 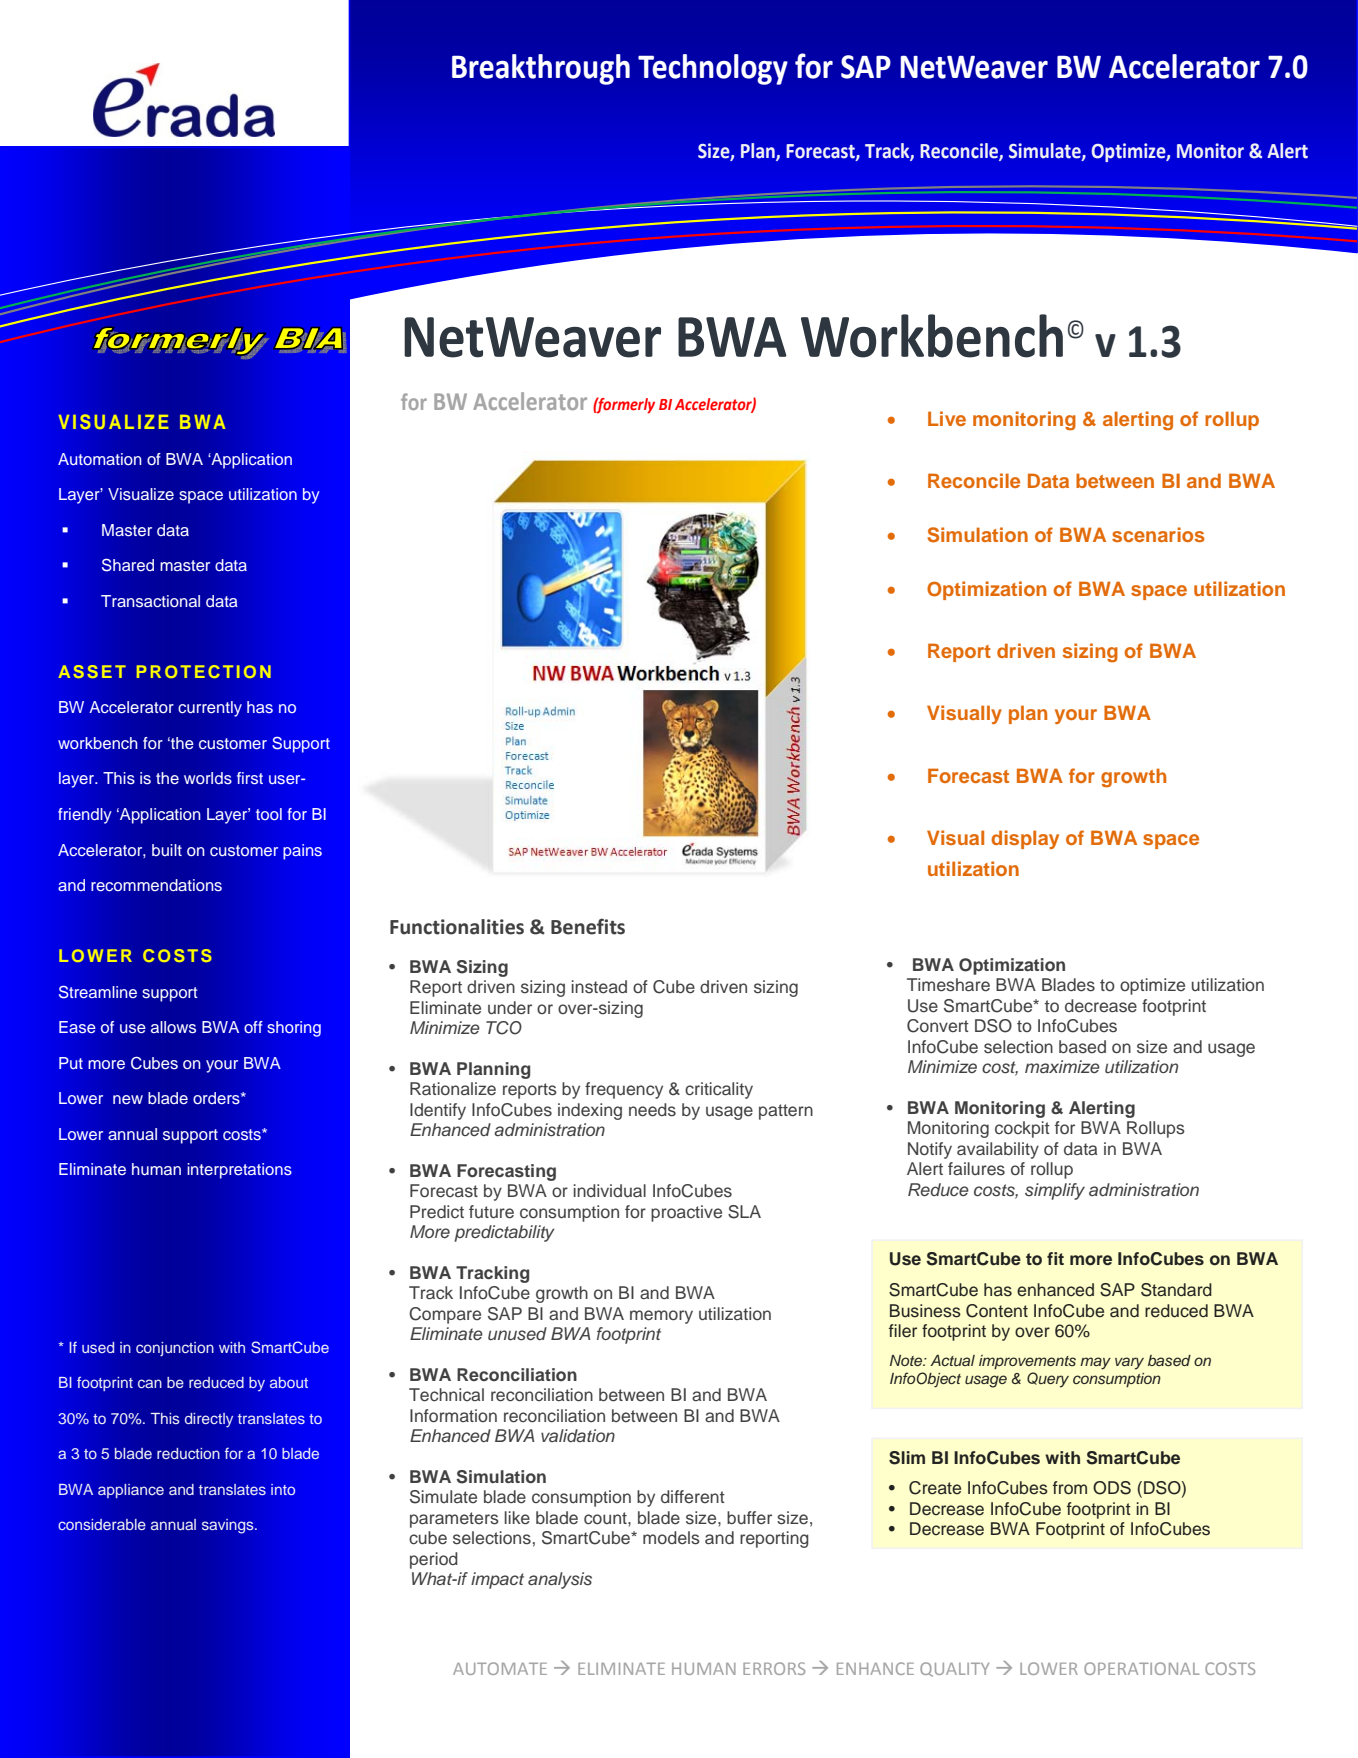 What do you see at coordinates (560, 1580) in the image?
I see `analysis` at bounding box center [560, 1580].
